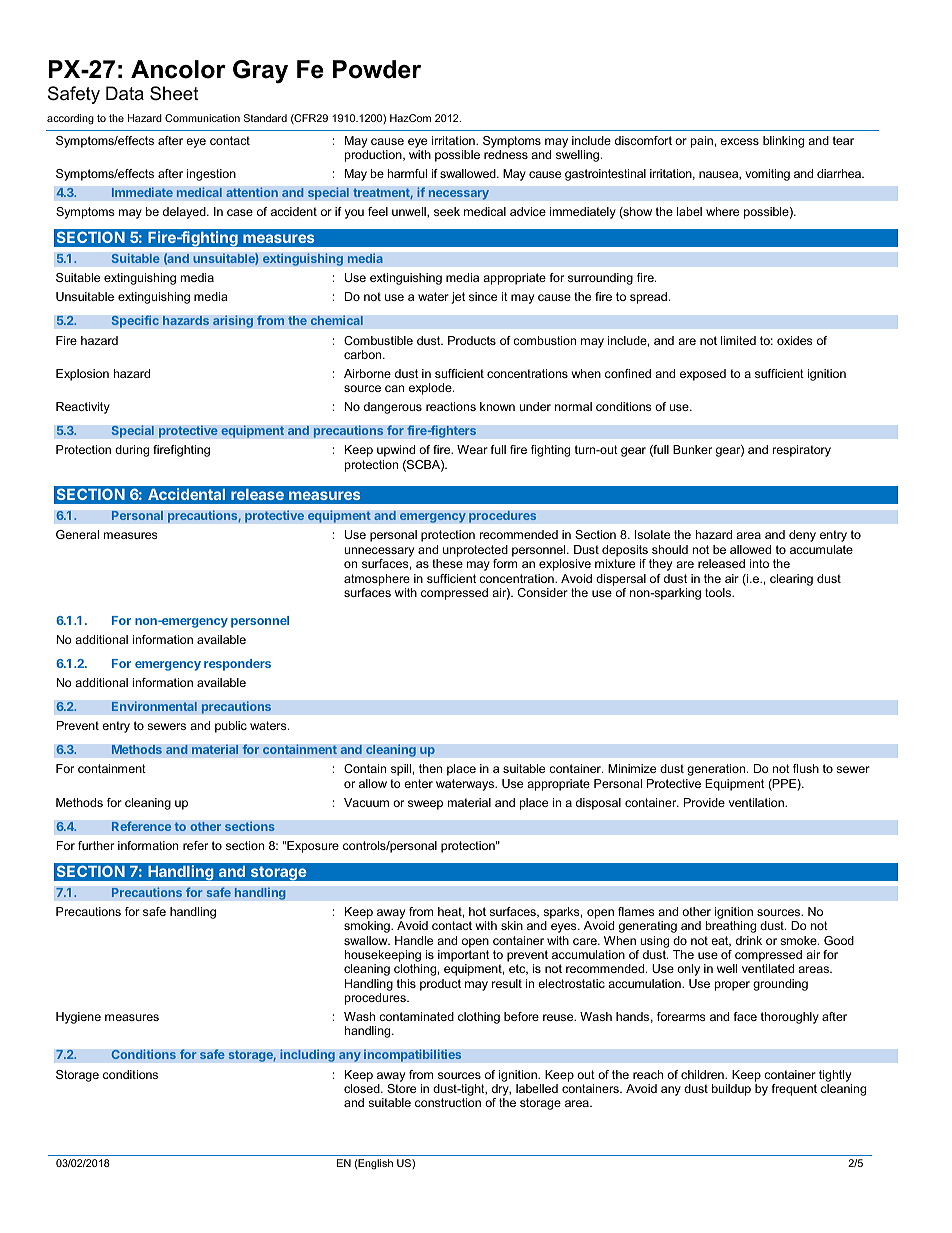 Image resolution: width=952 pixels, height=1233 pixels. What do you see at coordinates (96, 845) in the image?
I see `further` at bounding box center [96, 845].
